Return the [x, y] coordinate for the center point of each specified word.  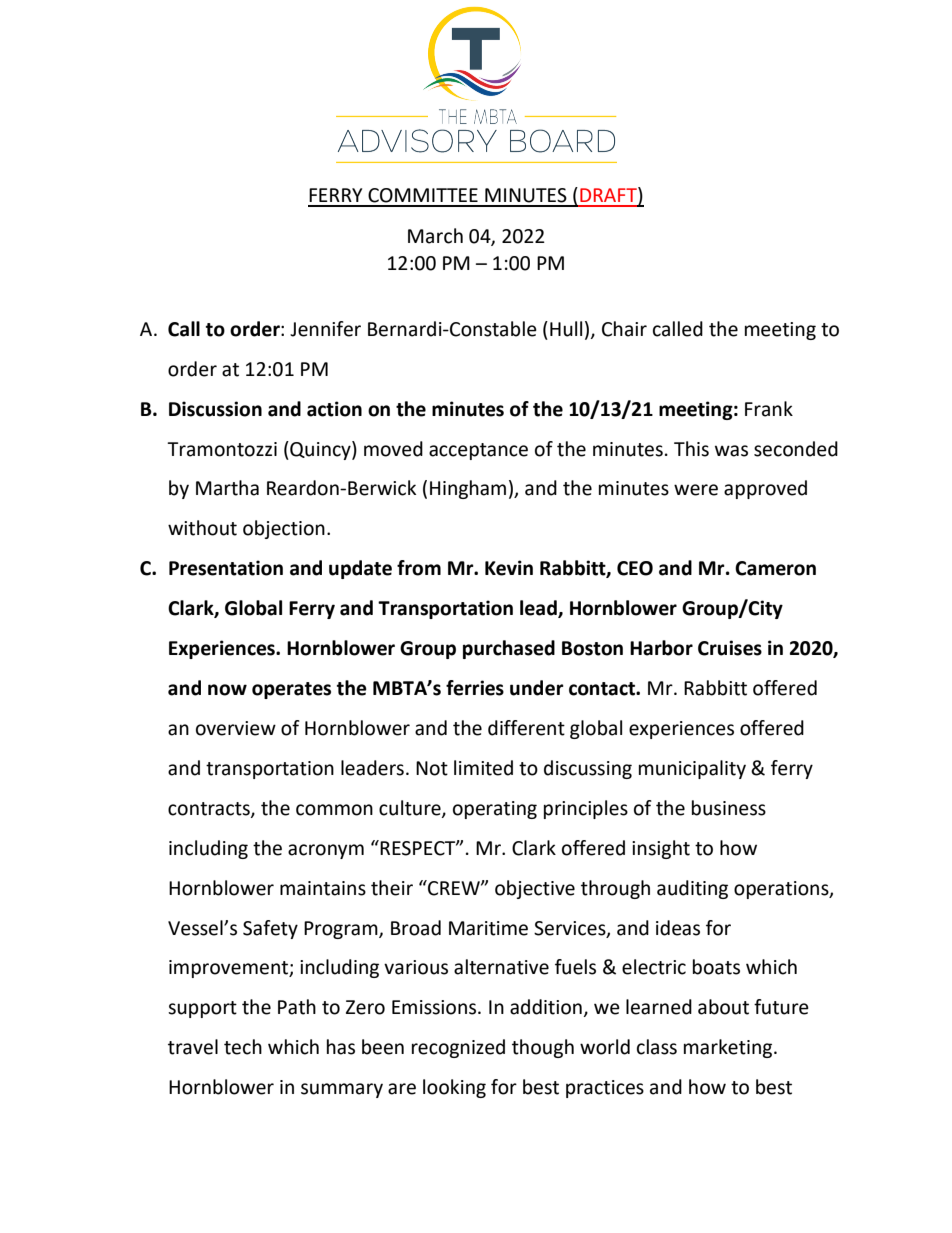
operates [291, 690]
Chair [624, 329]
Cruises [730, 648]
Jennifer [325, 329]
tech [243, 1047]
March [435, 236]
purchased [509, 649]
